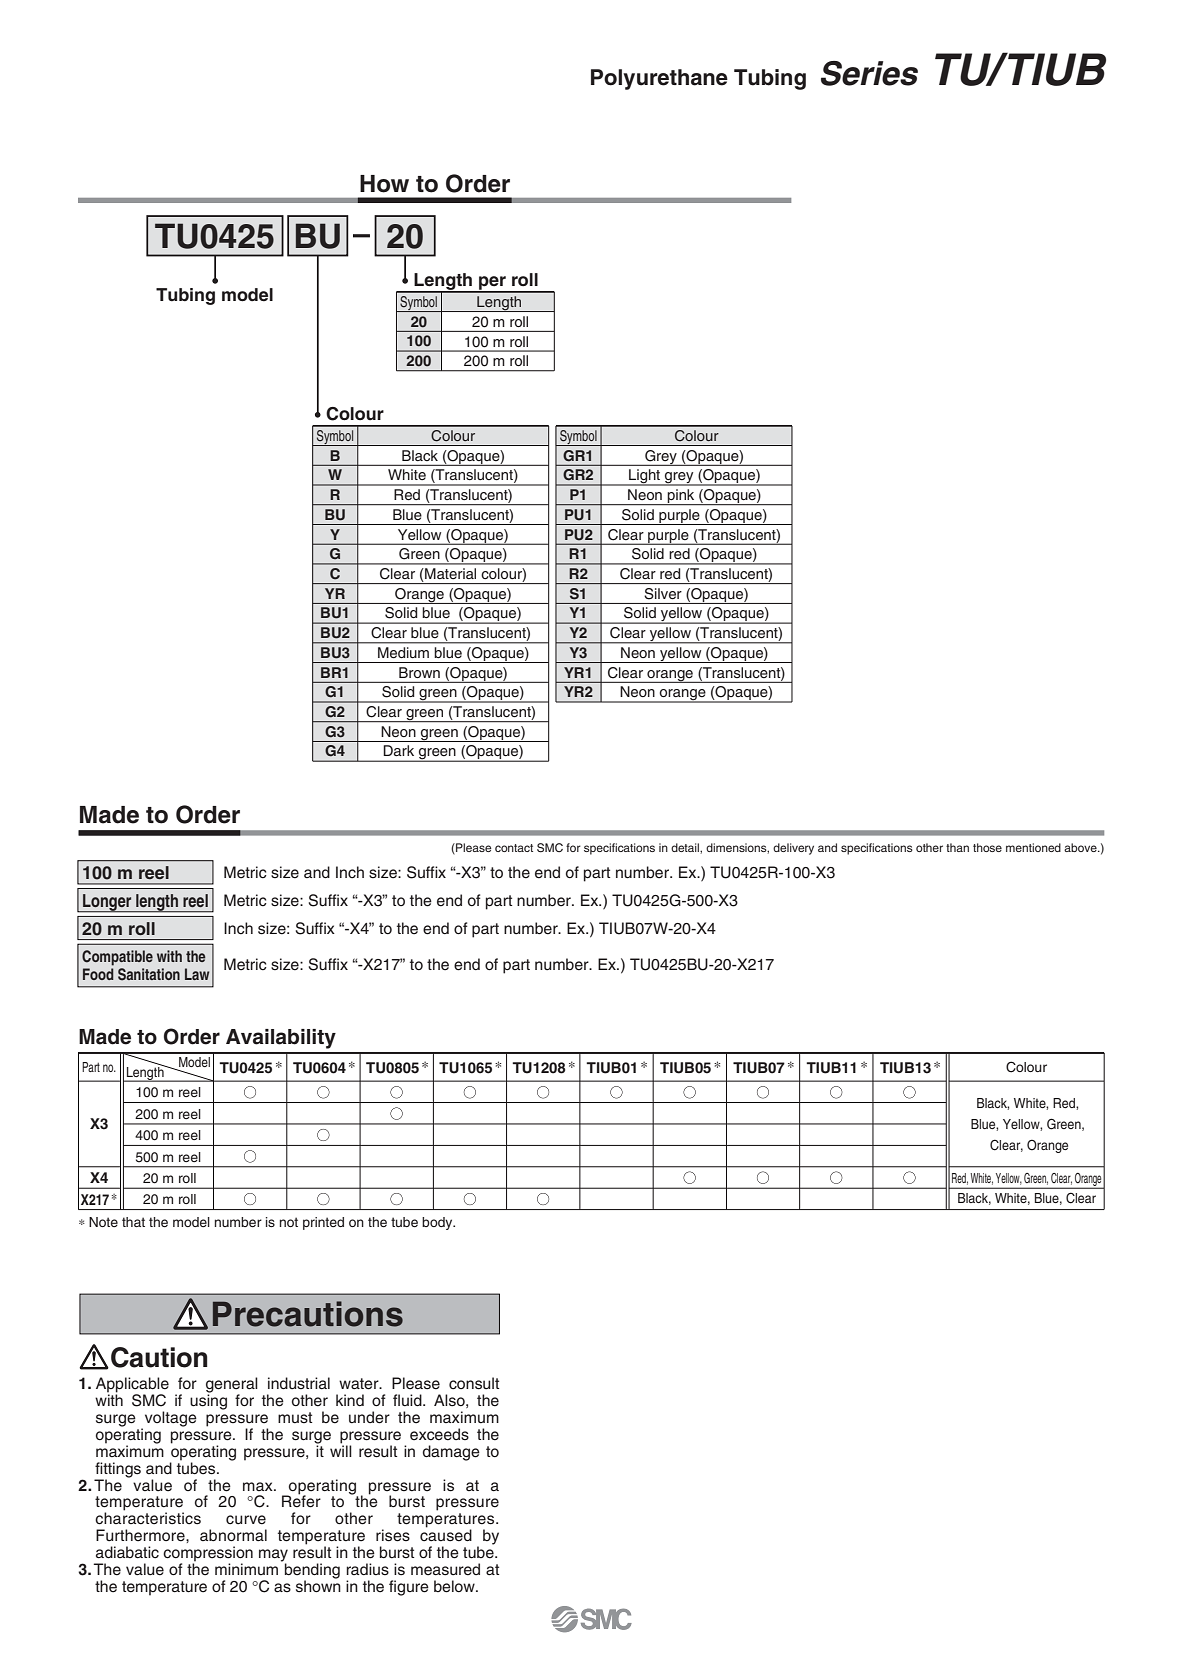  I want to click on Light, so click(645, 477).
